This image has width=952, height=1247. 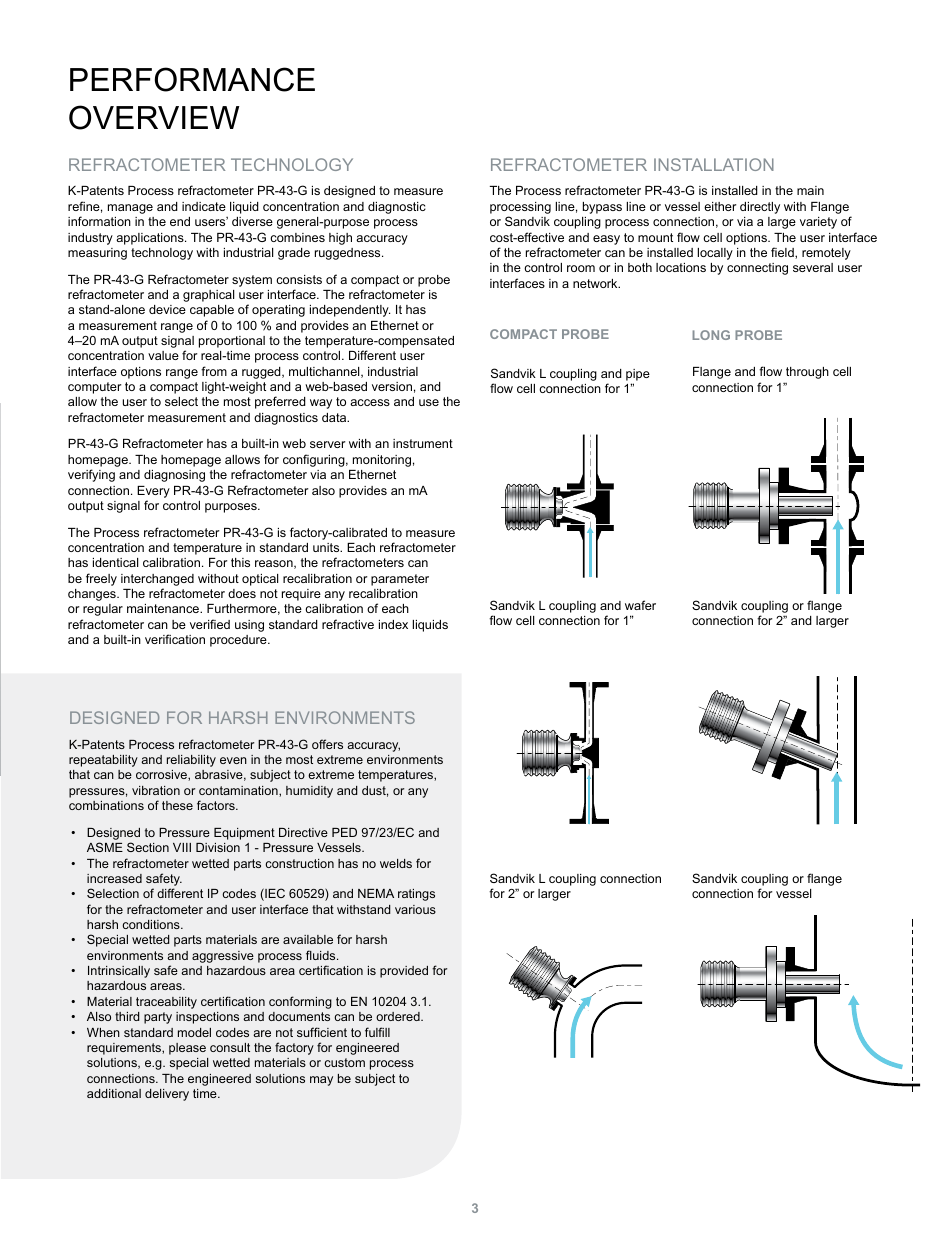 I want to click on offers, so click(x=327, y=744).
